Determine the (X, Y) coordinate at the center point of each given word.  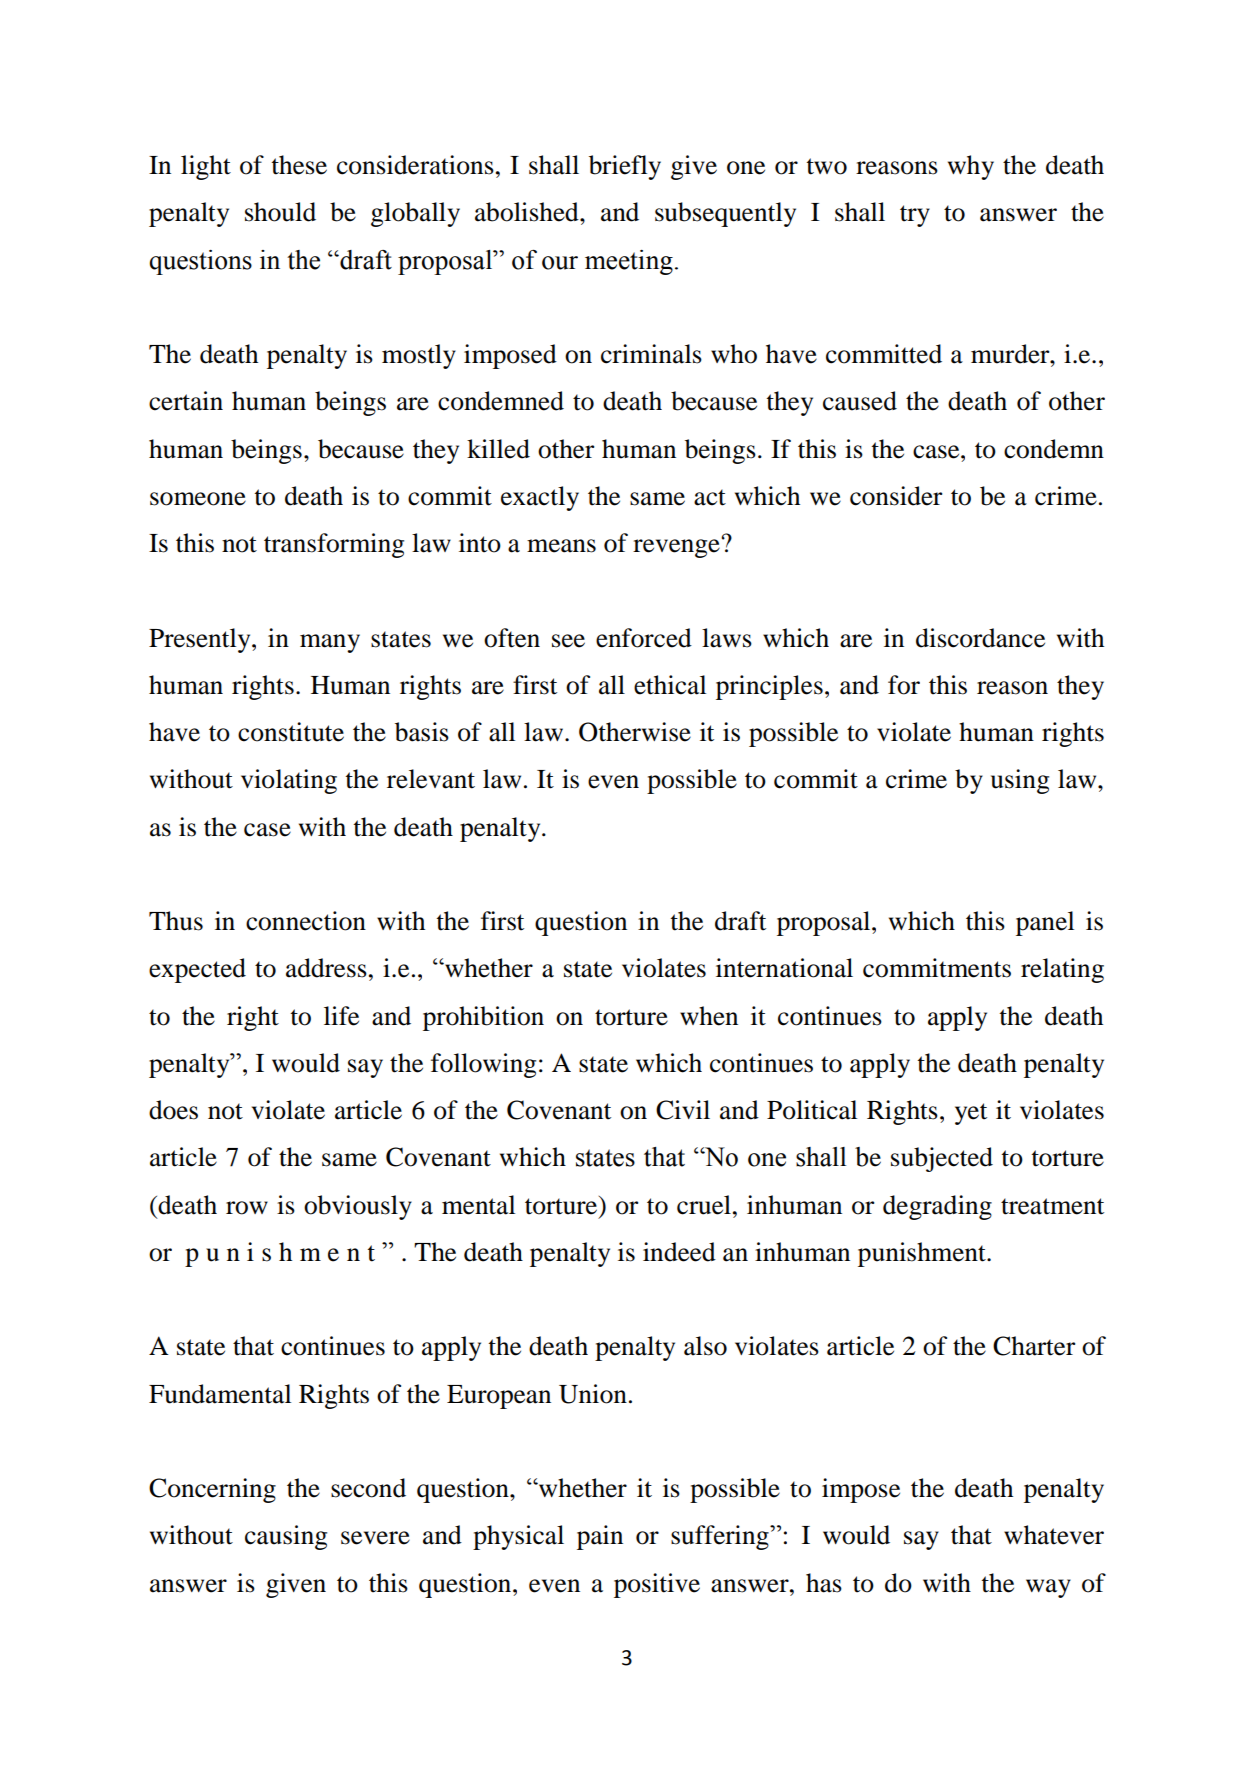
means (561, 546)
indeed (679, 1252)
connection (306, 921)
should (280, 212)
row (247, 1208)
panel (1045, 923)
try (915, 216)
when (709, 1016)
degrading (937, 1207)
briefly (625, 167)
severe (375, 1538)
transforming (334, 545)
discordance (980, 638)
